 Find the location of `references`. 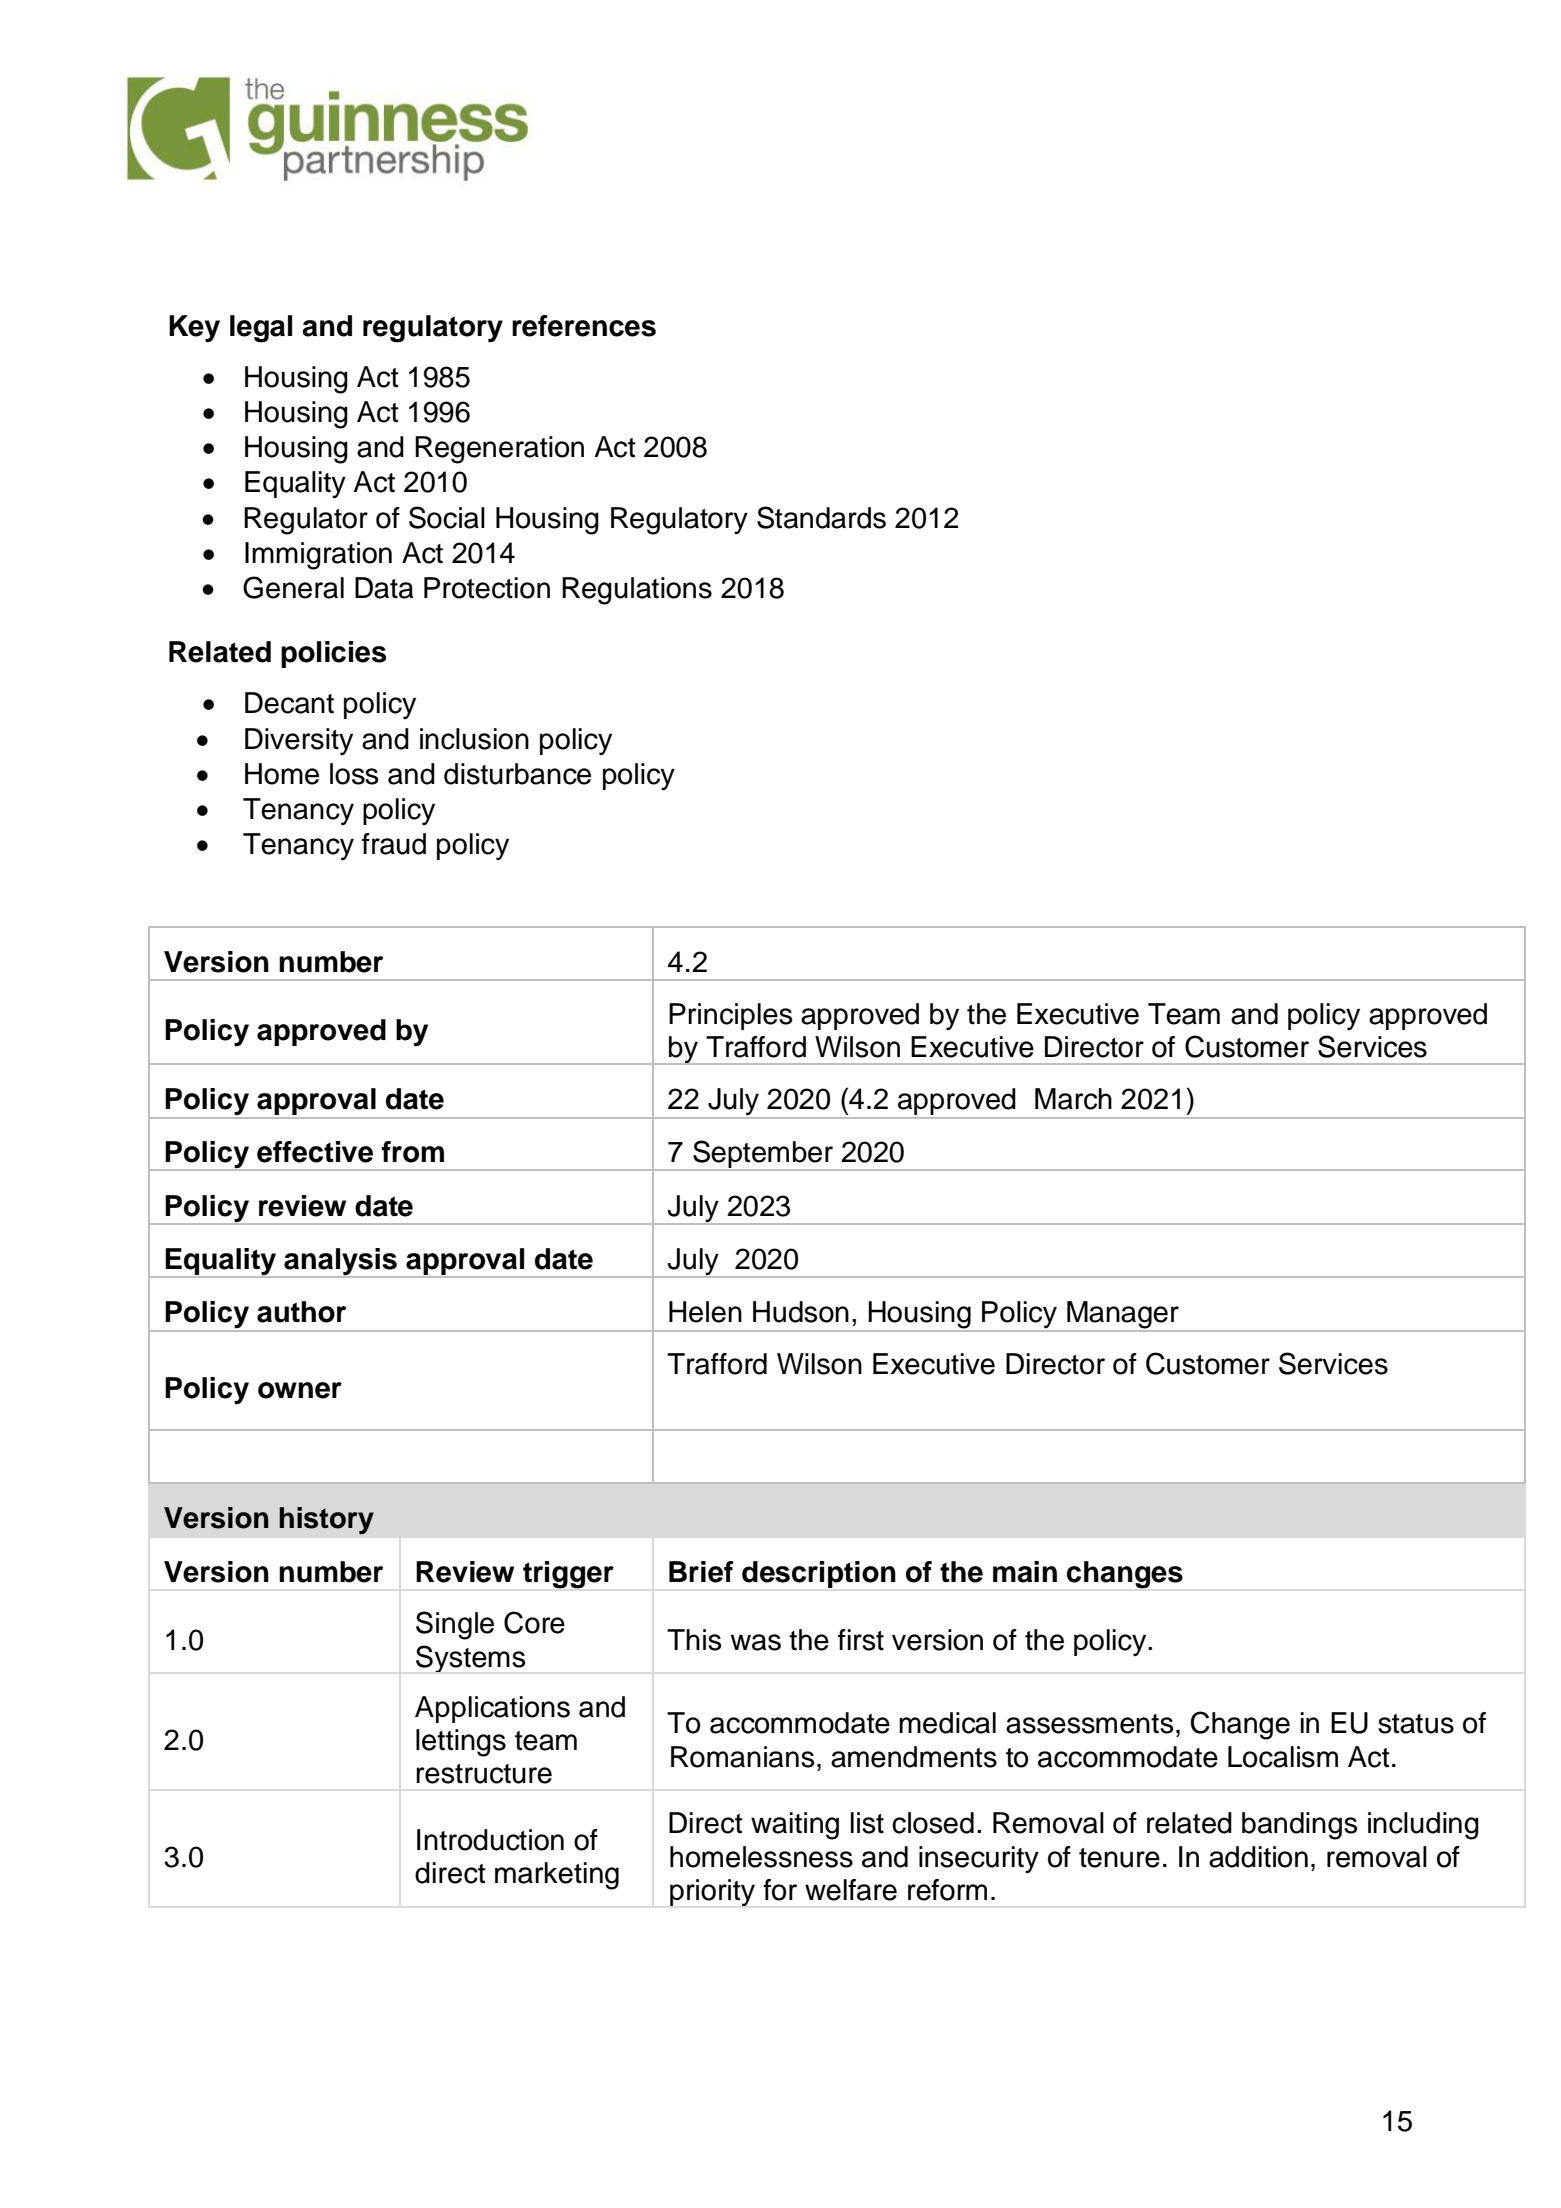

references is located at coordinates (584, 326).
